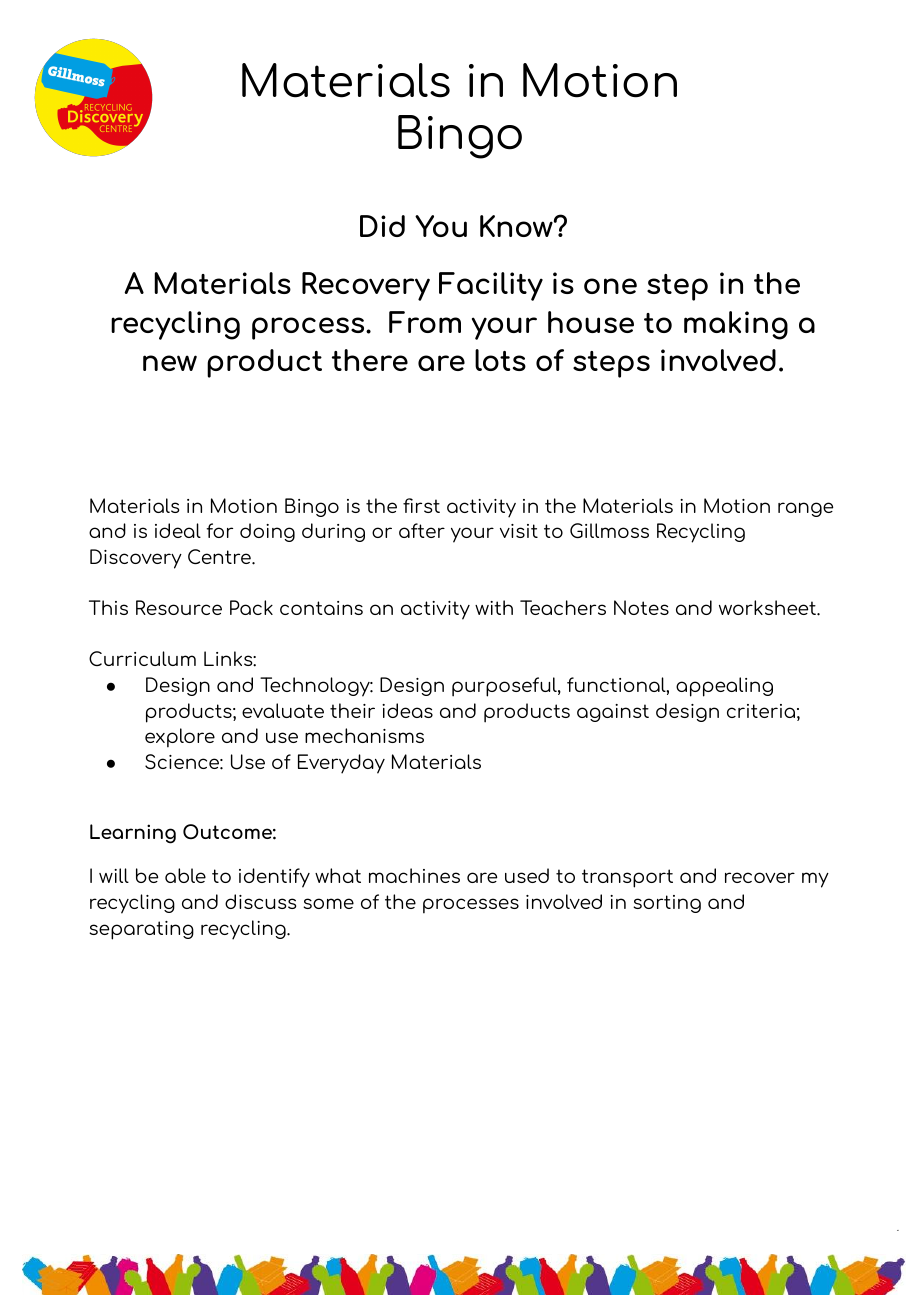 This screenshot has width=924, height=1307. Describe the element at coordinates (414, 875) in the screenshot. I see `machines` at that location.
